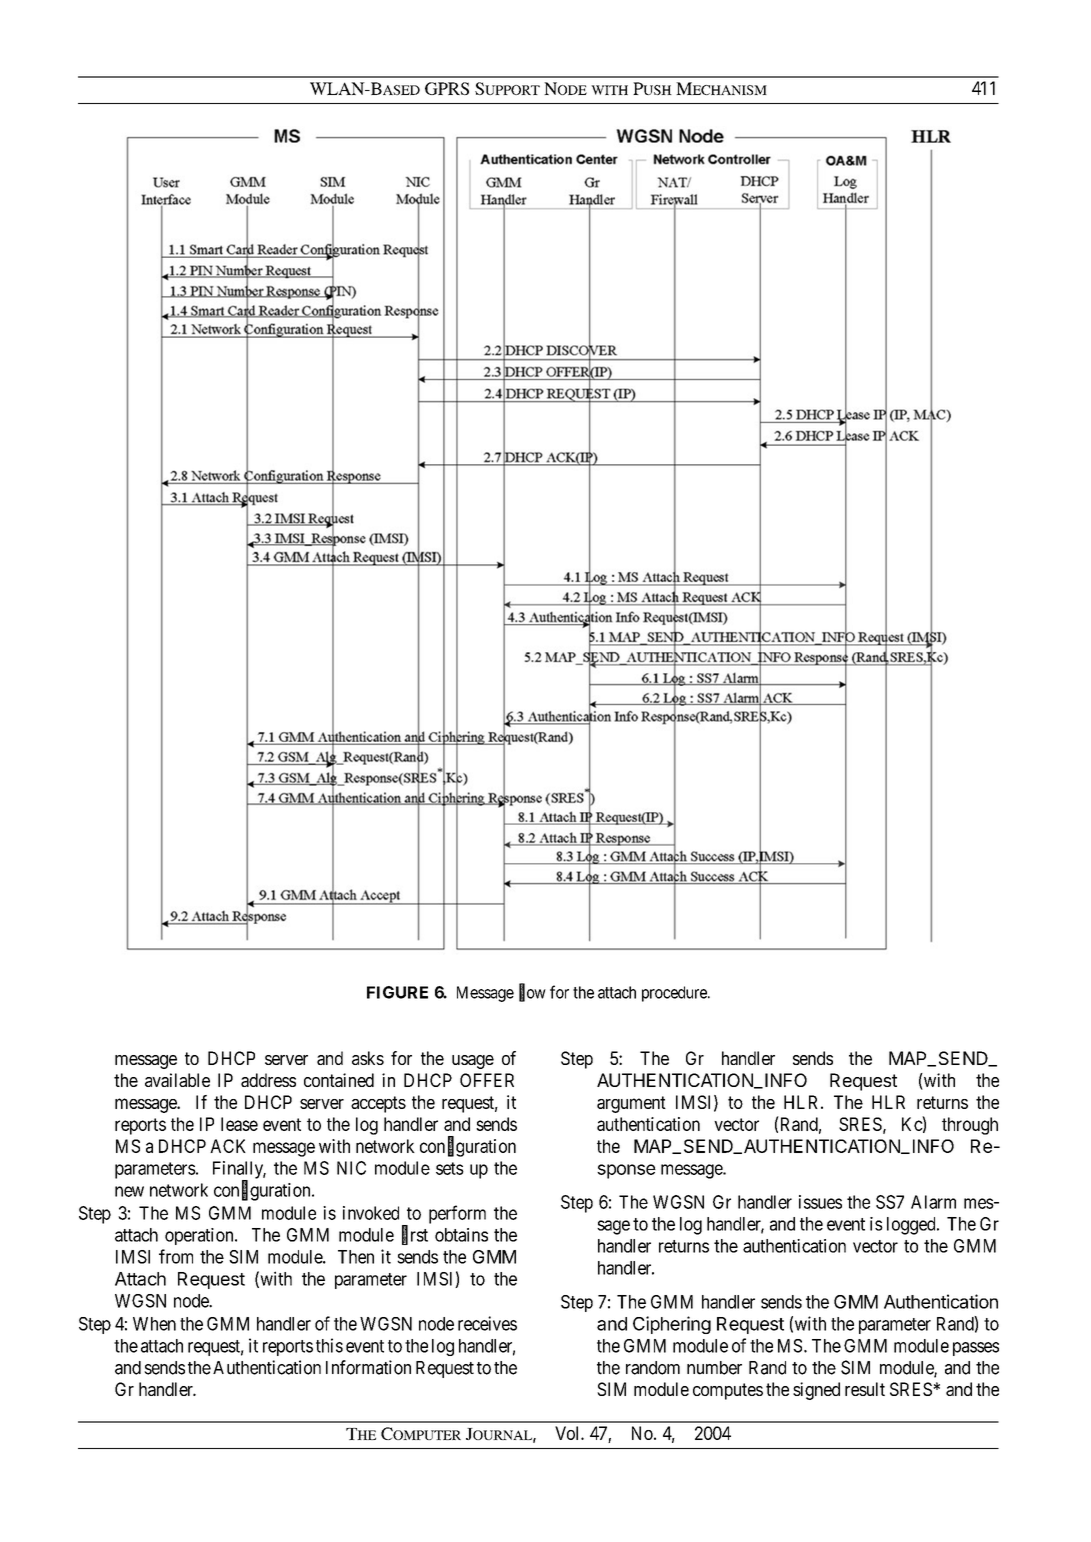  Describe the element at coordinates (447, 88) in the screenshot. I see `GPRS` at that location.
